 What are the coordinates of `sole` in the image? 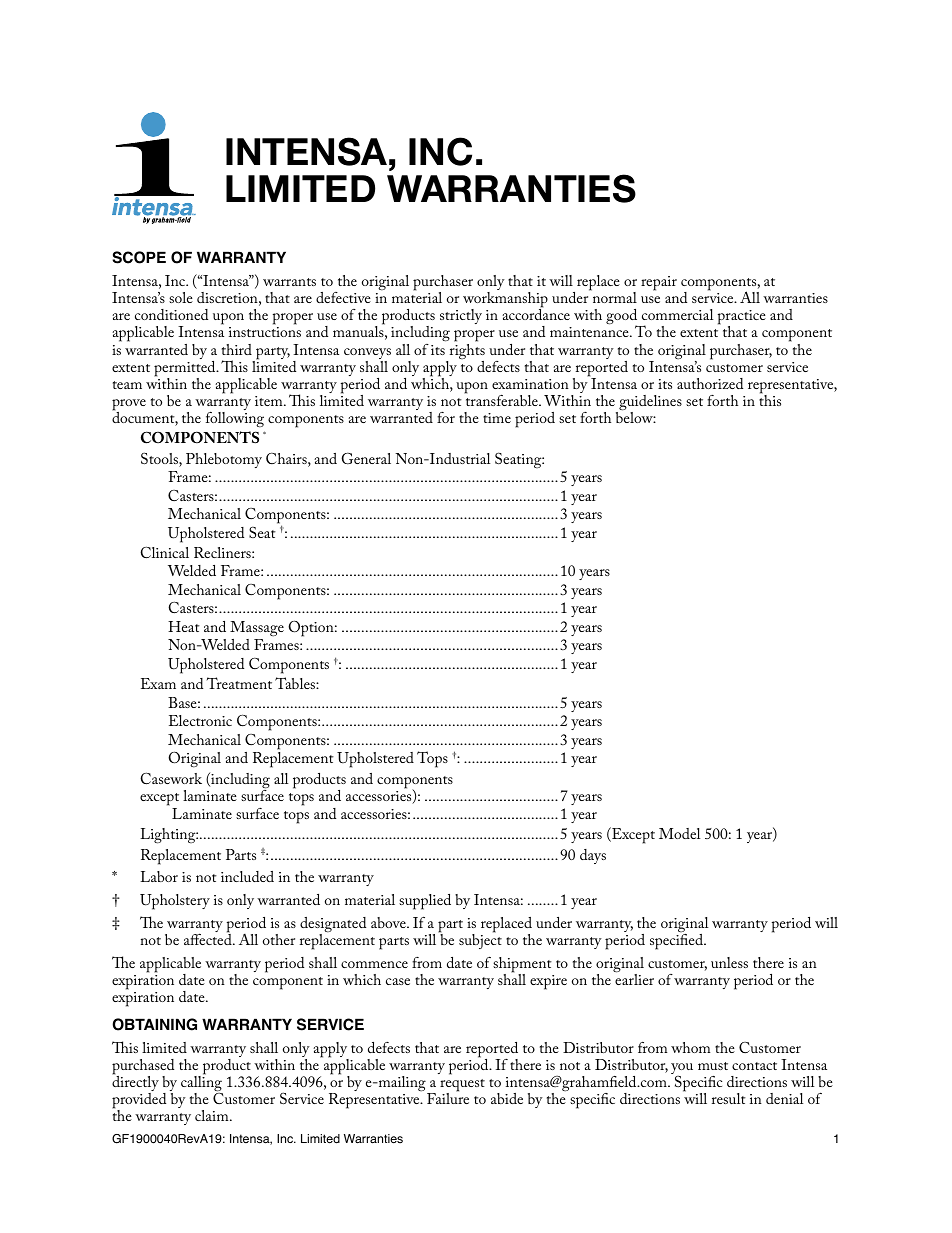 It's located at (181, 297).
